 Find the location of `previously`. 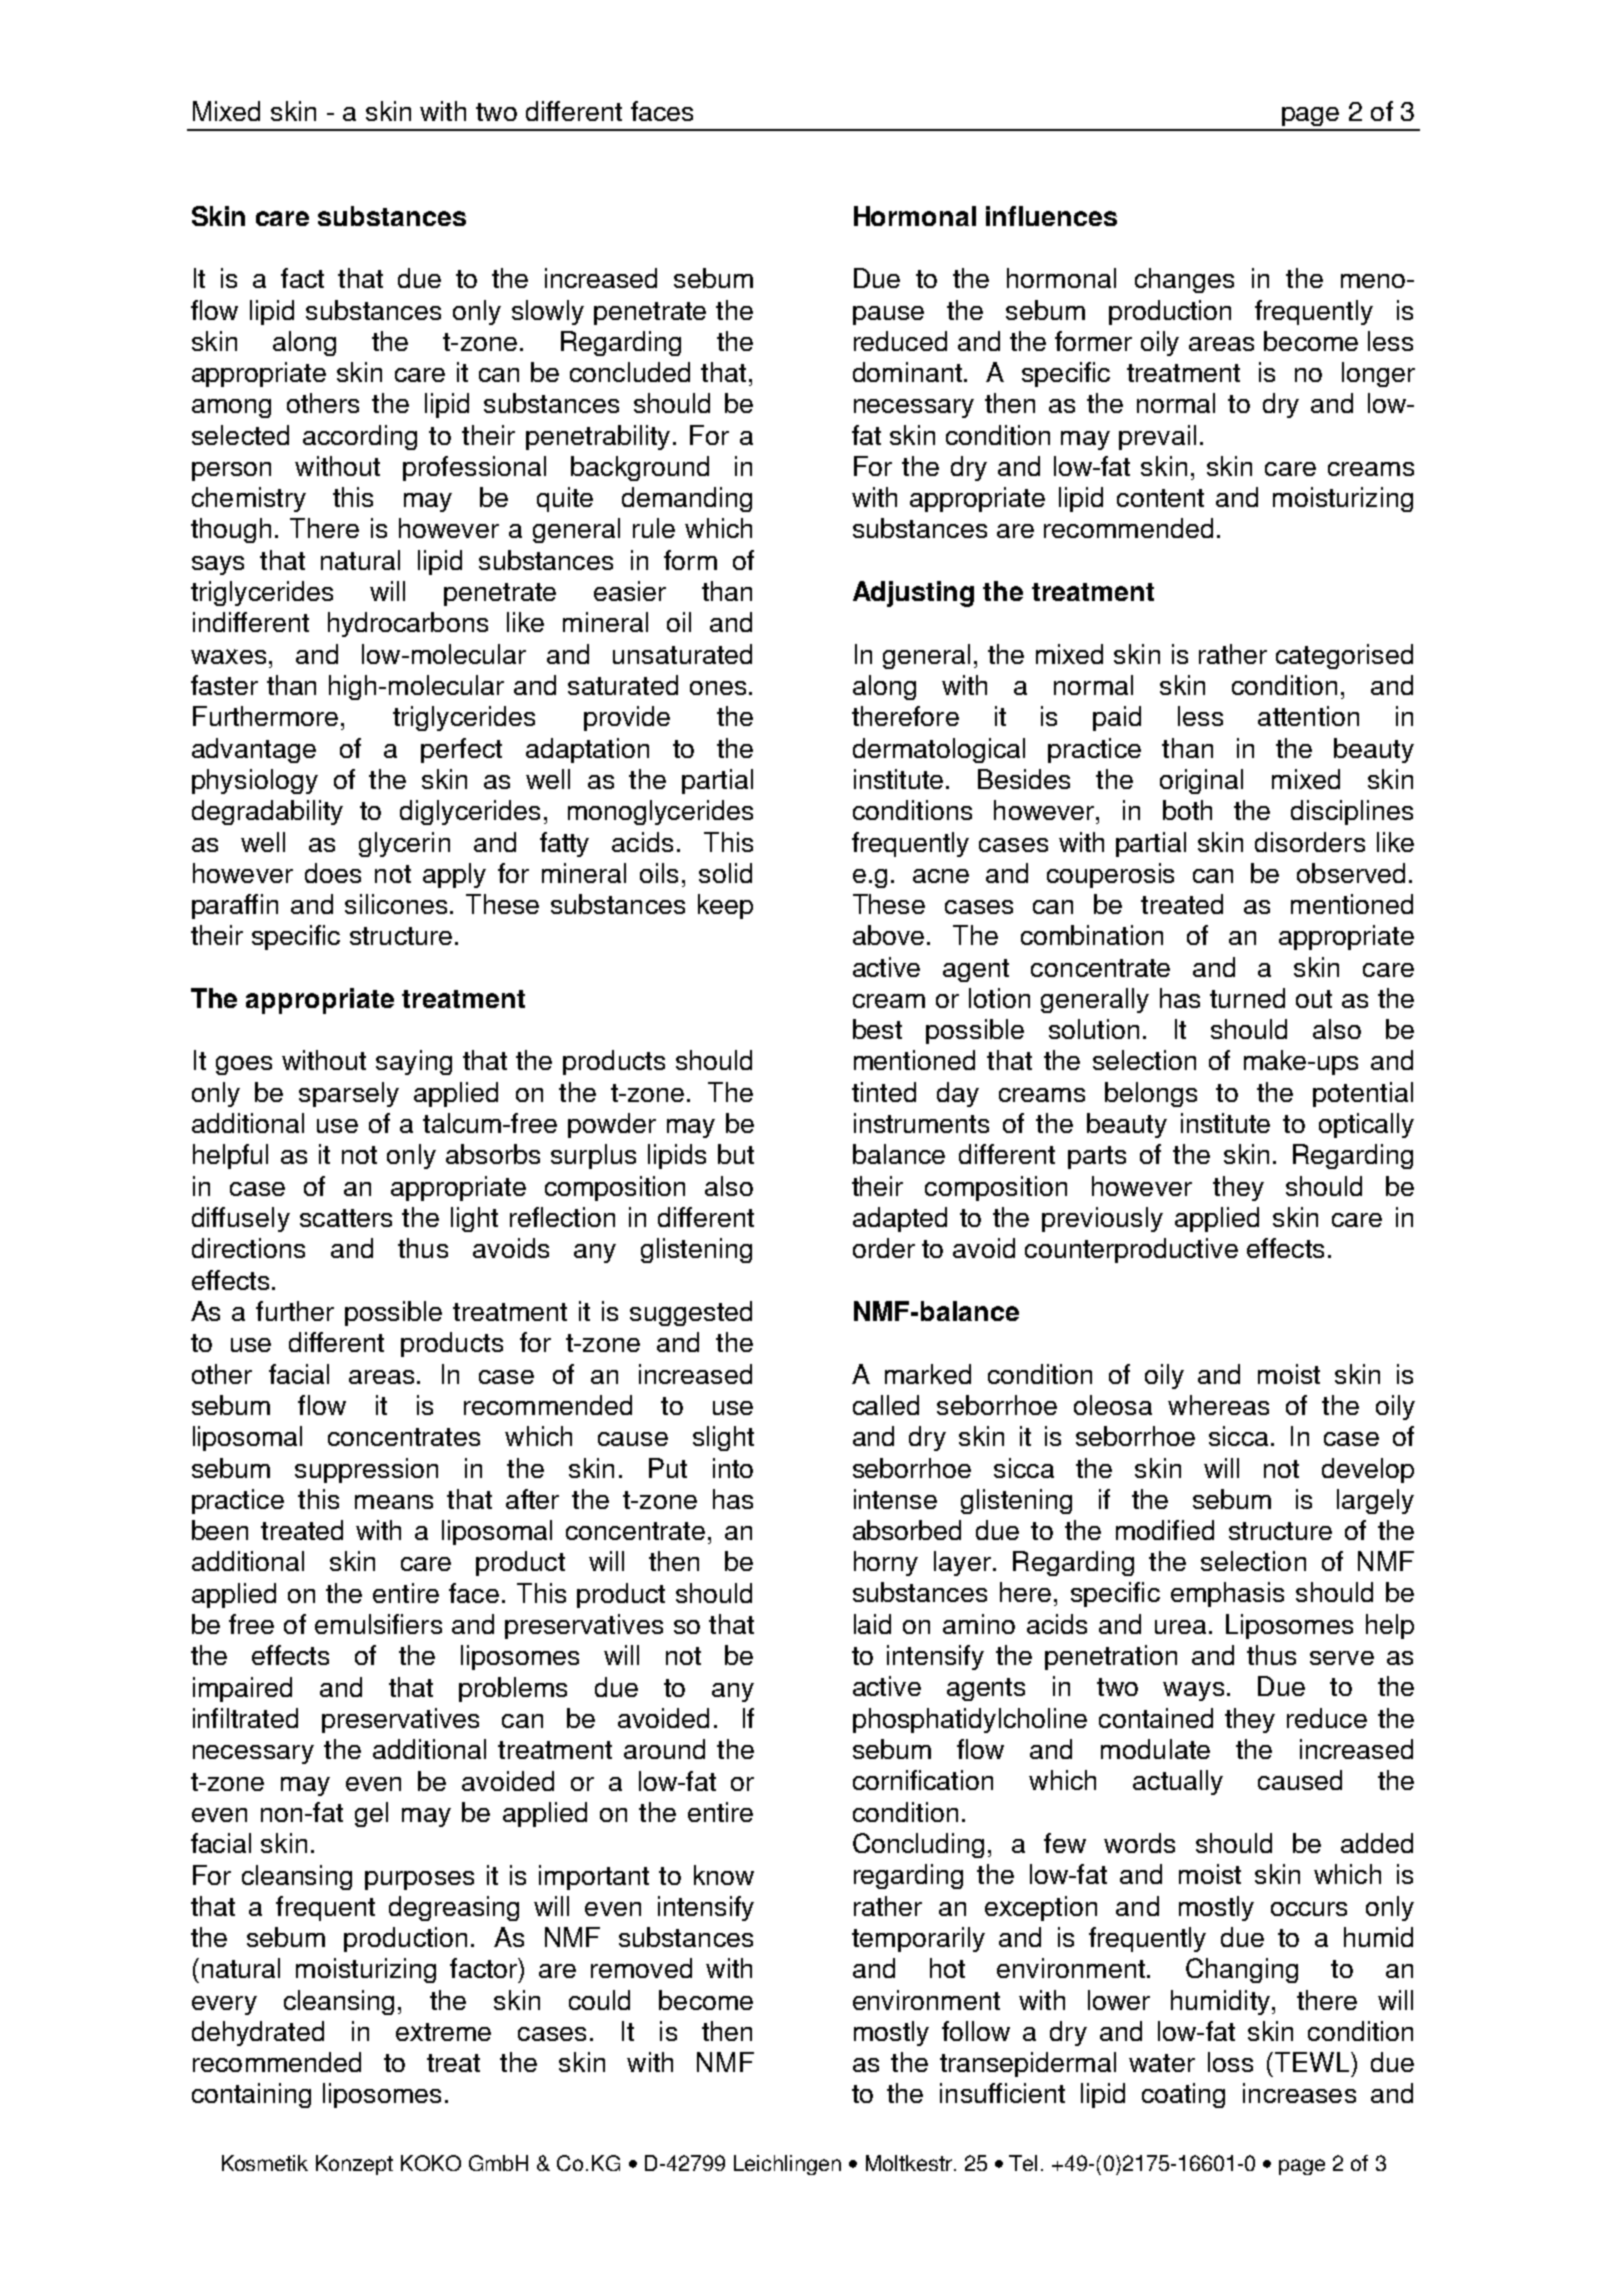

previously is located at coordinates (1102, 1219).
